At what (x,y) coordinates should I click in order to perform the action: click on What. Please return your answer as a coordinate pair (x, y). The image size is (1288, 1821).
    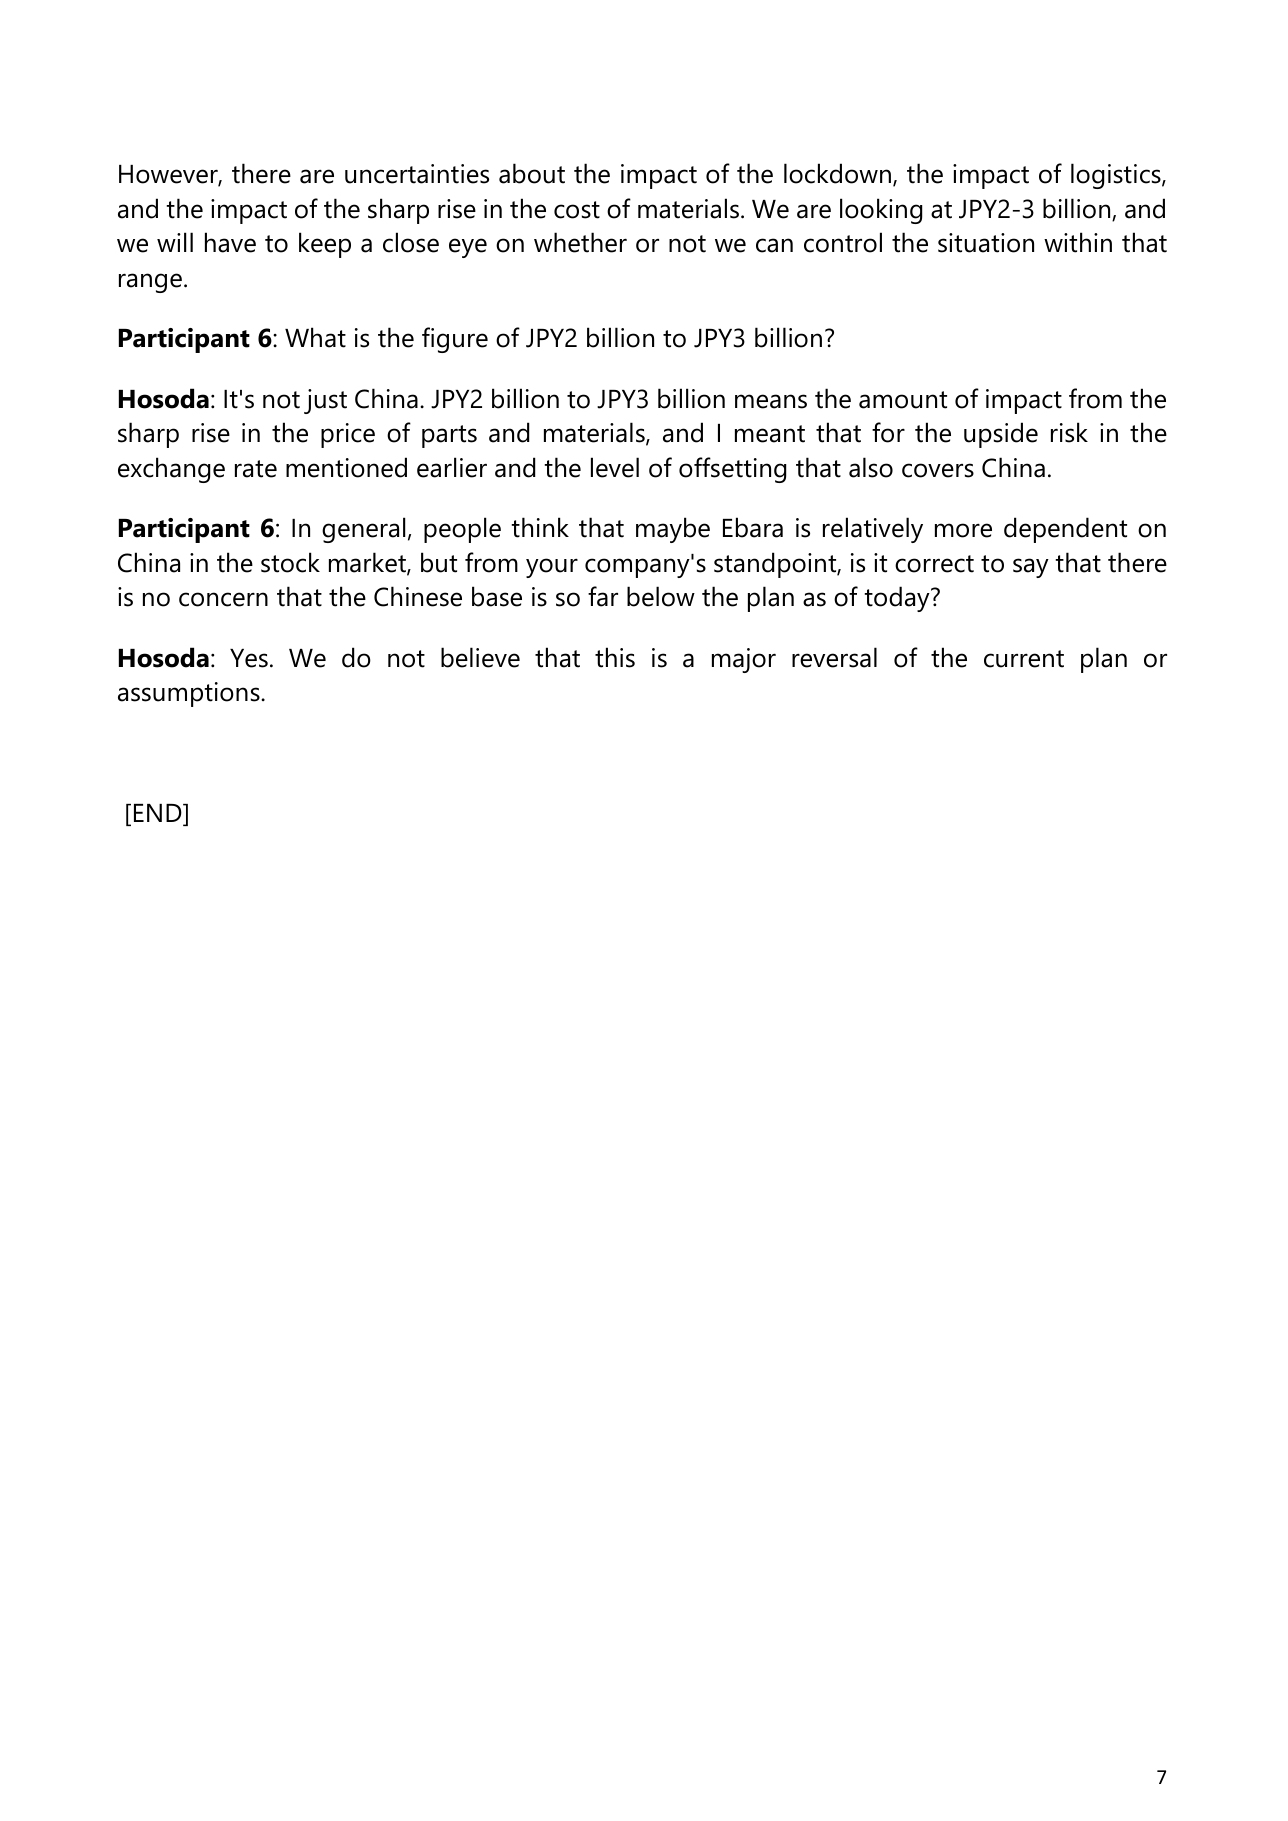
    Looking at the image, I should click on (315, 337).
